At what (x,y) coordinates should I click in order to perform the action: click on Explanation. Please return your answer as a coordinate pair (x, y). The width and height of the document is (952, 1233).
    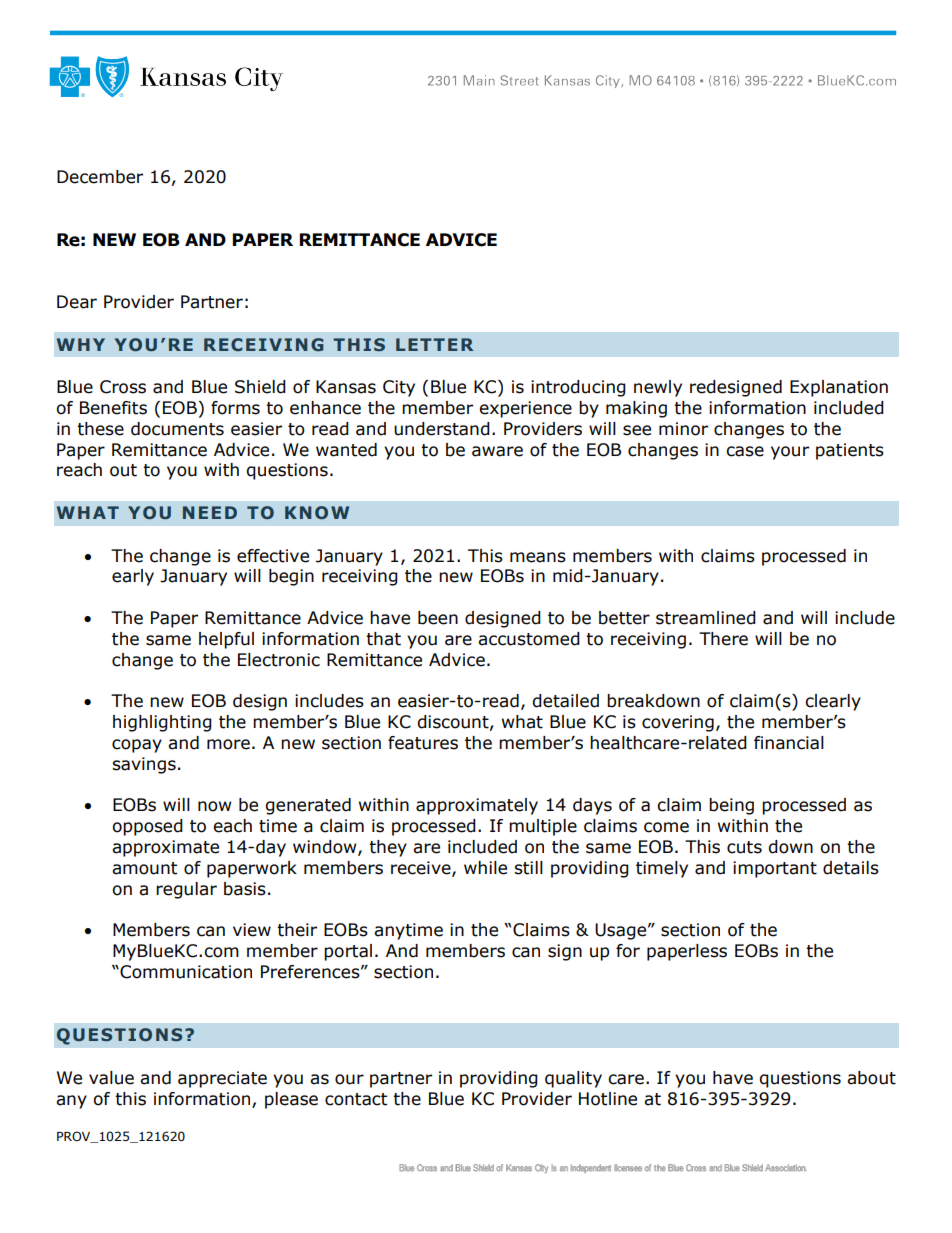
    Looking at the image, I should click on (839, 388).
